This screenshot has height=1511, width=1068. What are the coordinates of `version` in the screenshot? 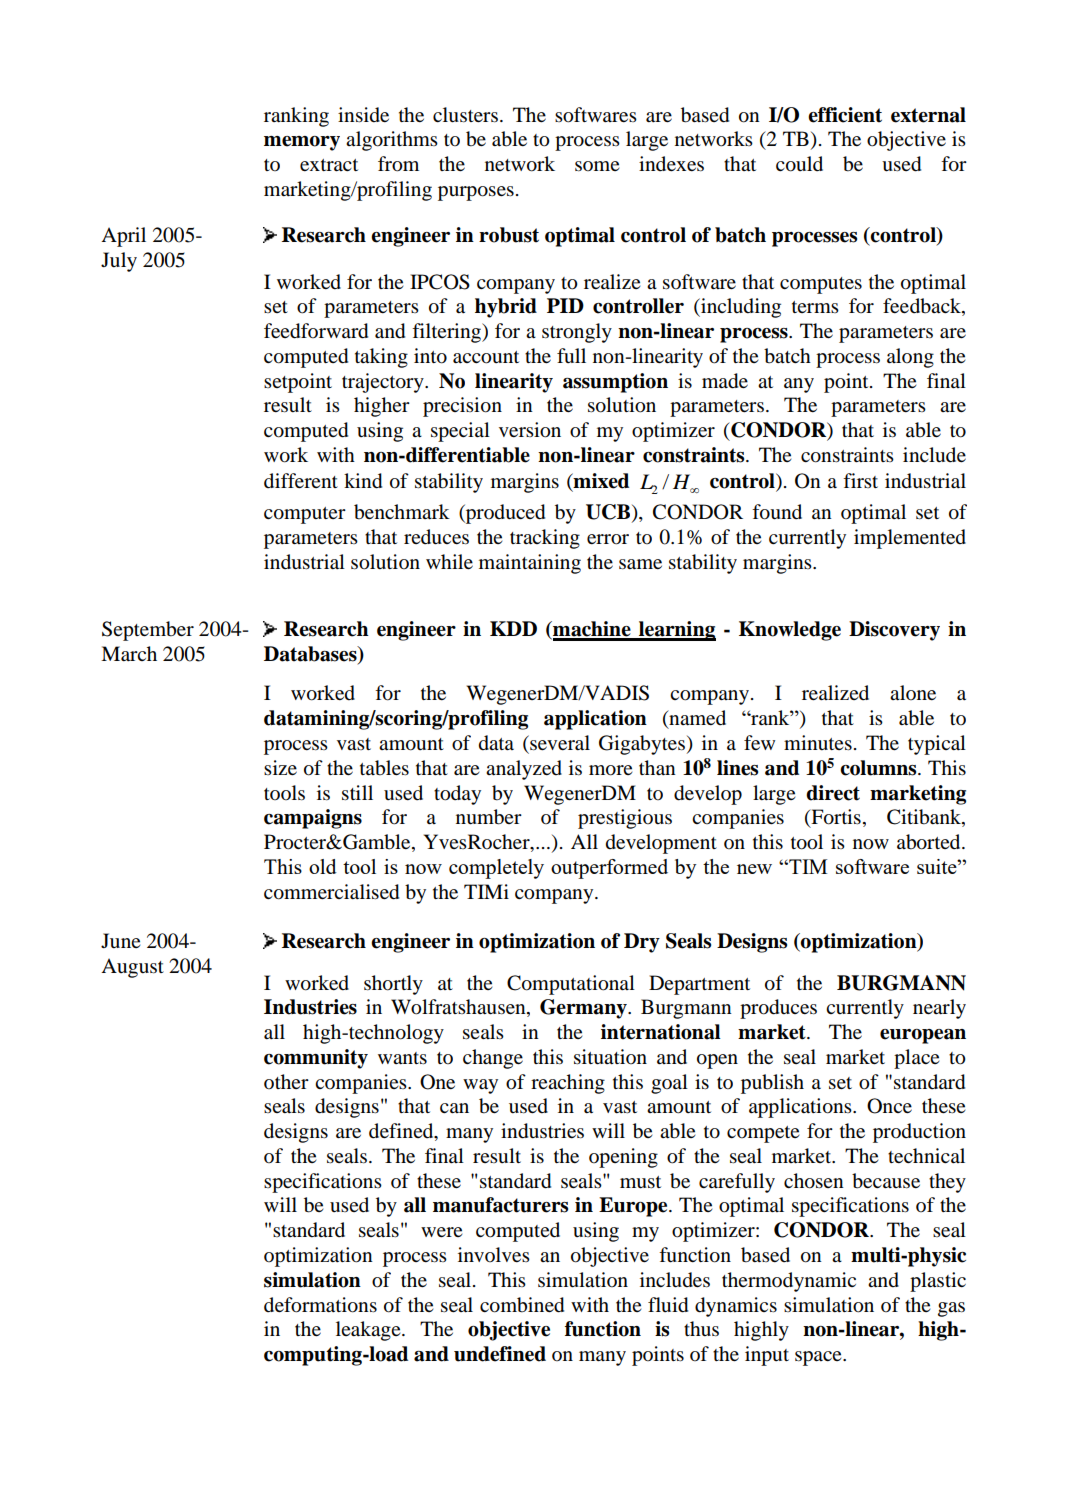 It's located at (530, 430).
